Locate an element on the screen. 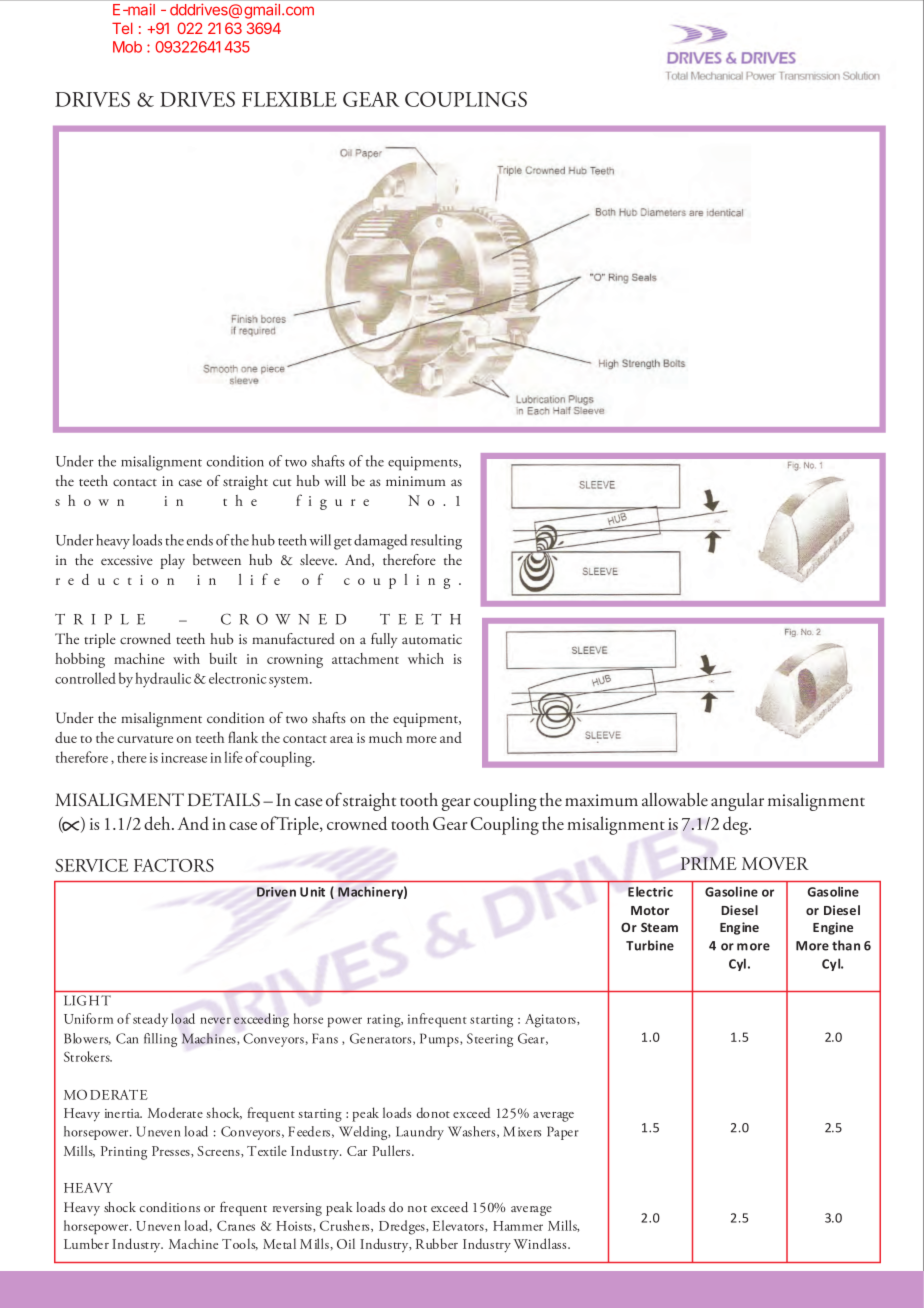 The image size is (924, 1308). FLEXIBLE is located at coordinates (289, 99).
